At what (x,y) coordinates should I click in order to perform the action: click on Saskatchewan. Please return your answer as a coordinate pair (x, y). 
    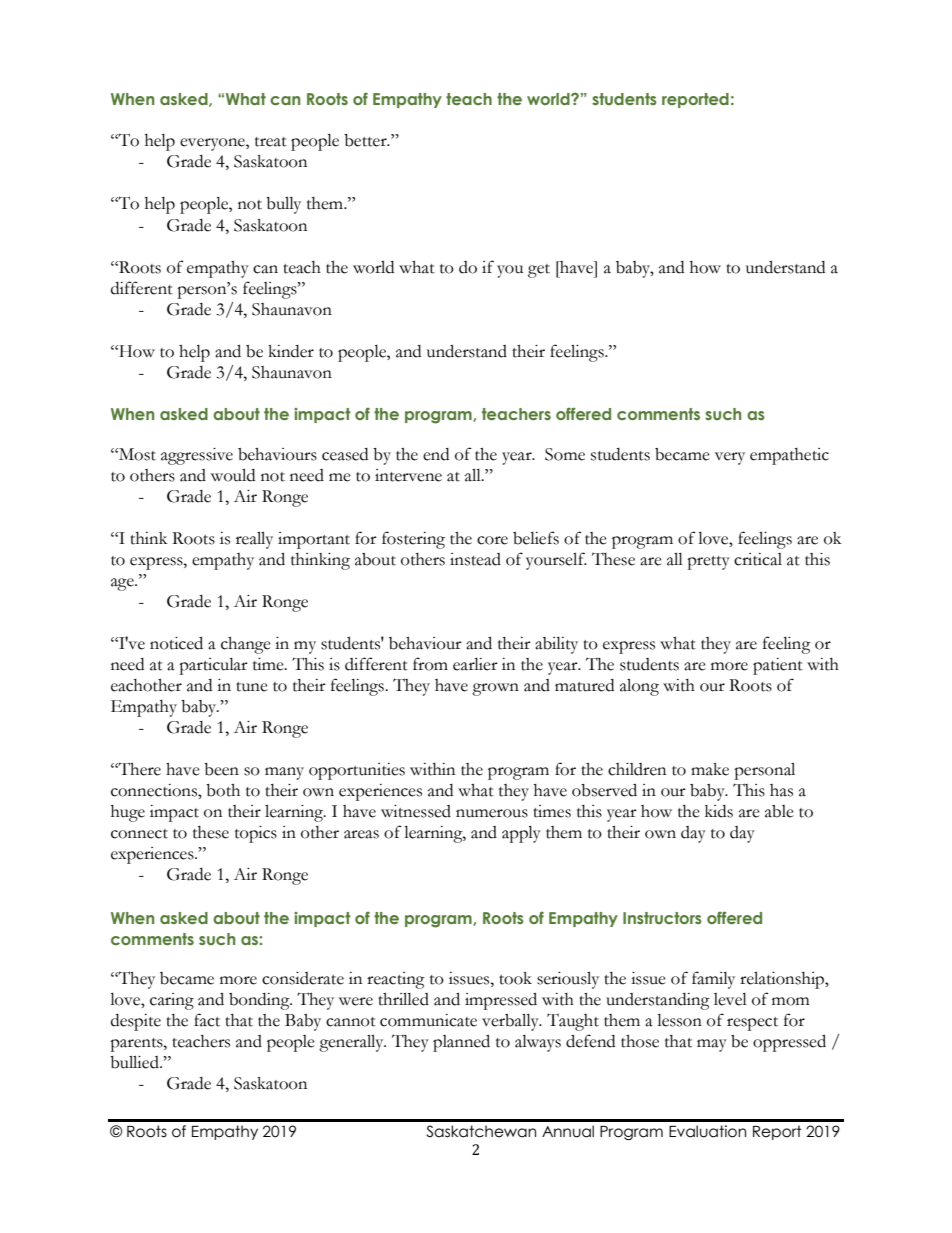
    Looking at the image, I should click on (481, 1131).
